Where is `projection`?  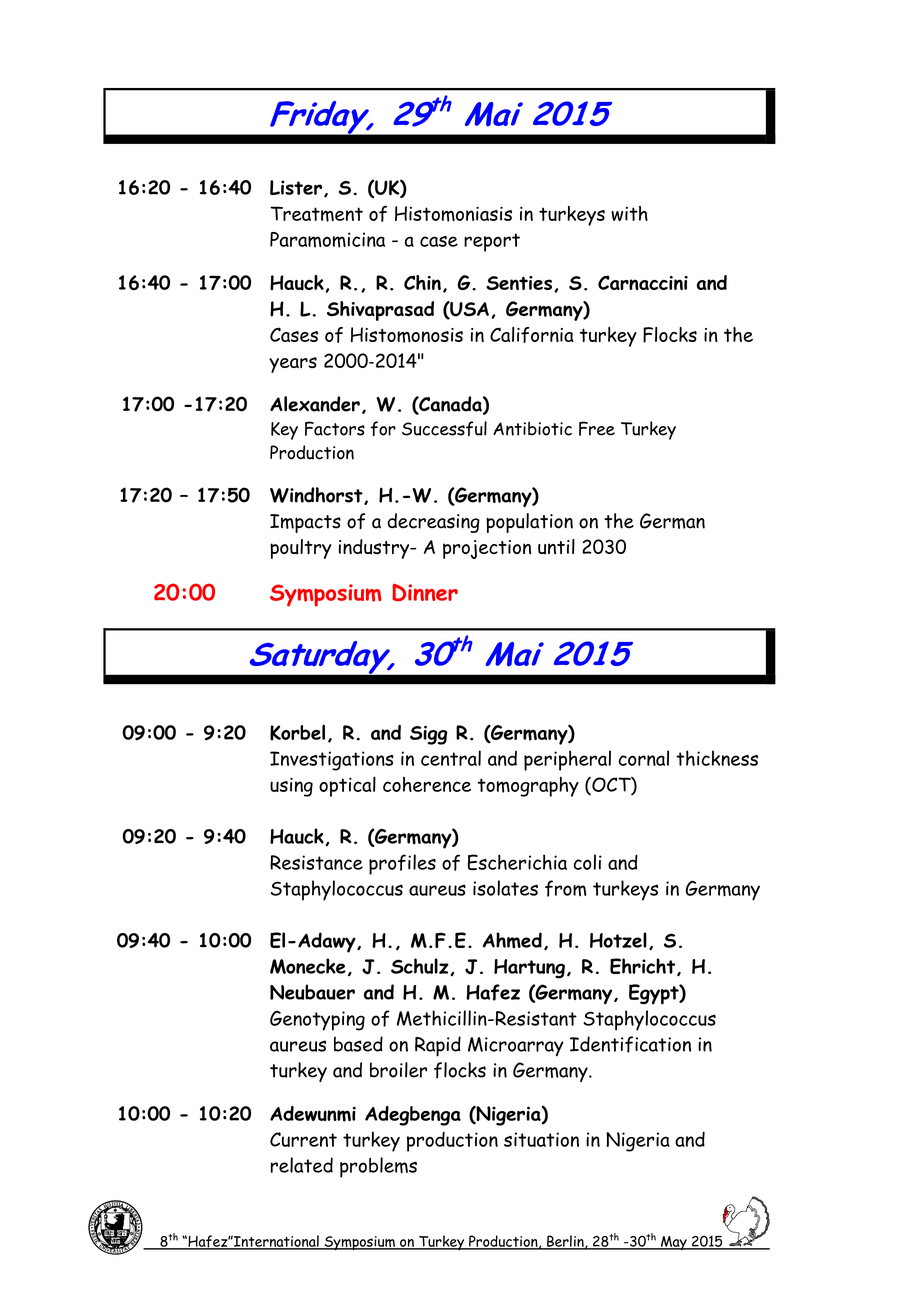 projection is located at coordinates (487, 549).
